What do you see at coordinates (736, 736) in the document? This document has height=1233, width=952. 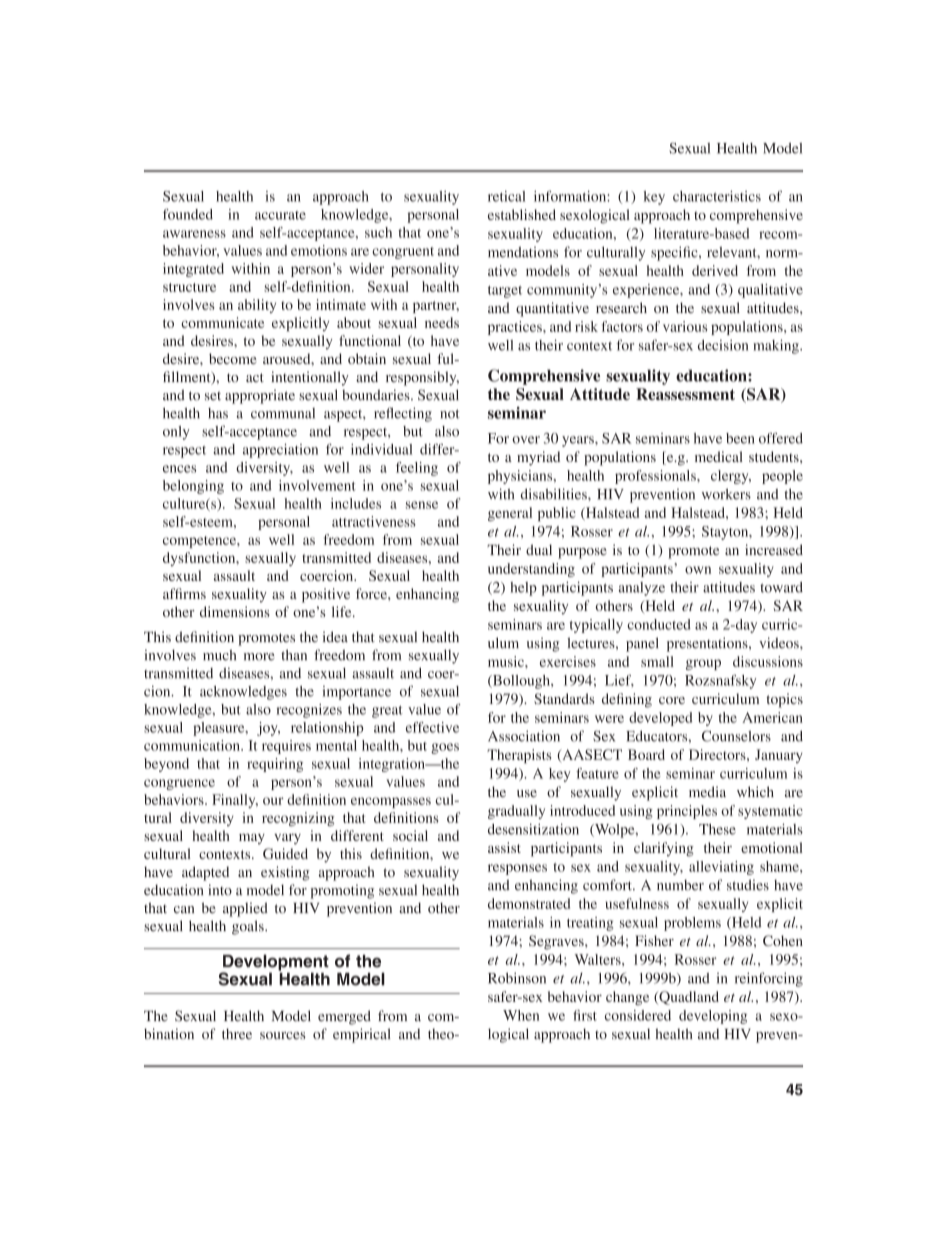 I see `Counselors` at bounding box center [736, 736].
